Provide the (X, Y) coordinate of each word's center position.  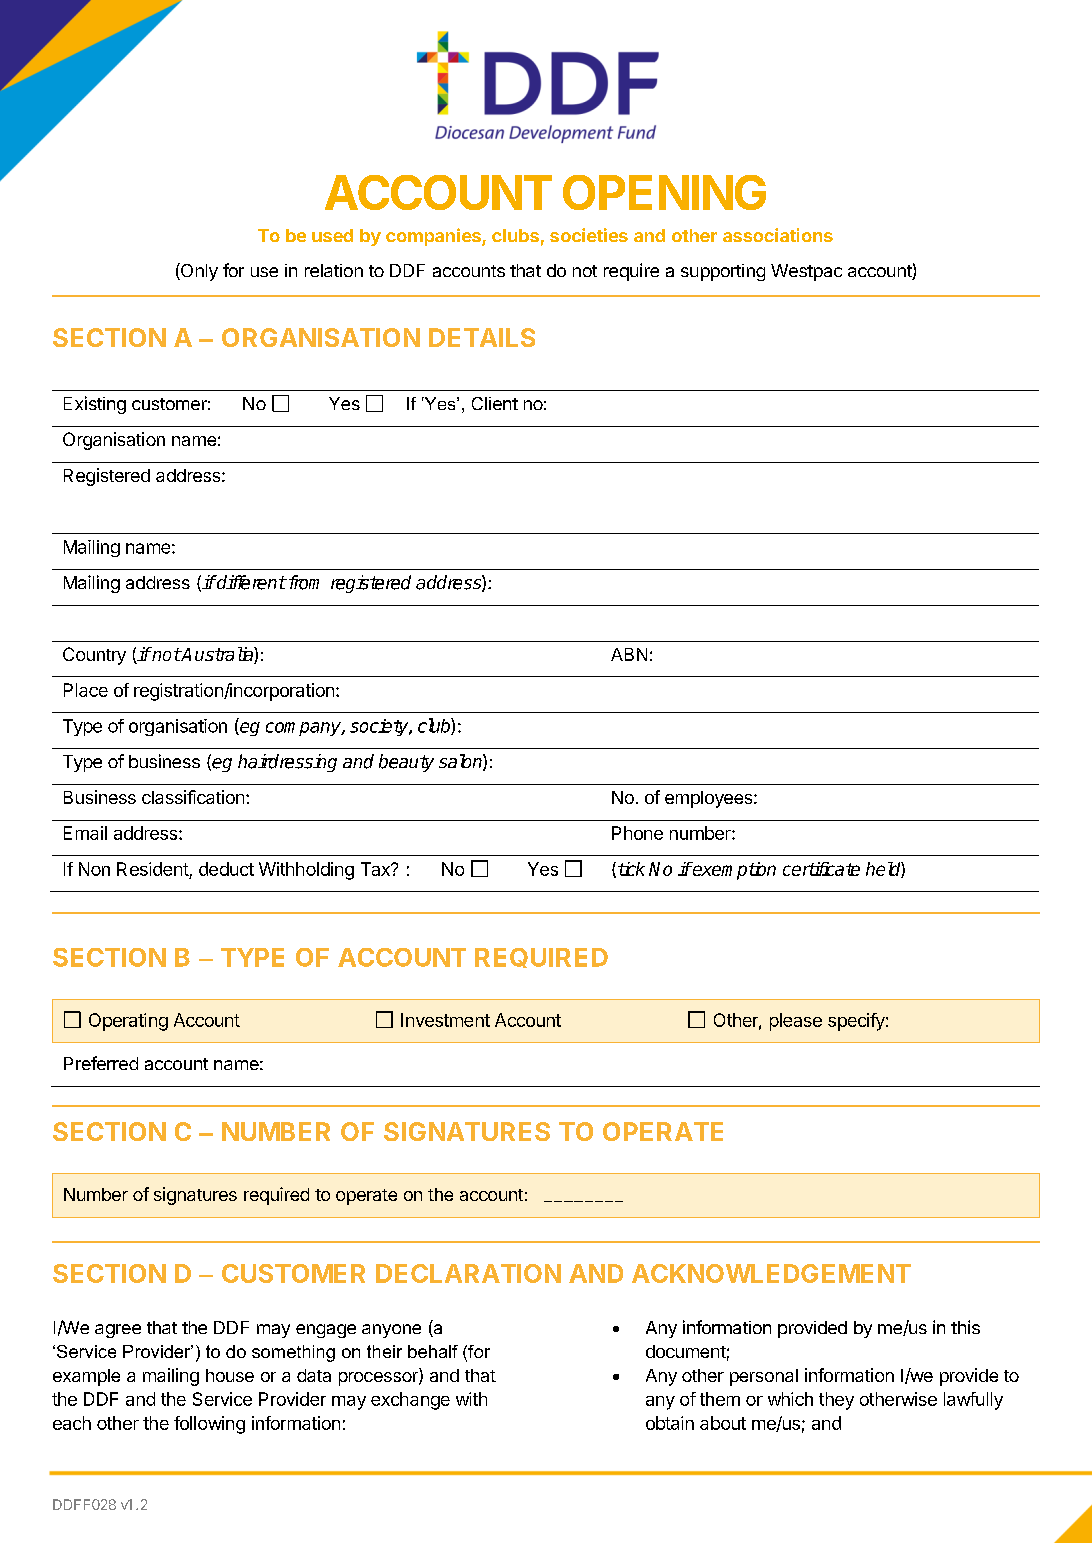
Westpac (806, 272)
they (836, 1401)
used (332, 235)
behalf (433, 1351)
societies (589, 235)
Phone (637, 833)
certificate (821, 869)
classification (193, 797)
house (230, 1375)
